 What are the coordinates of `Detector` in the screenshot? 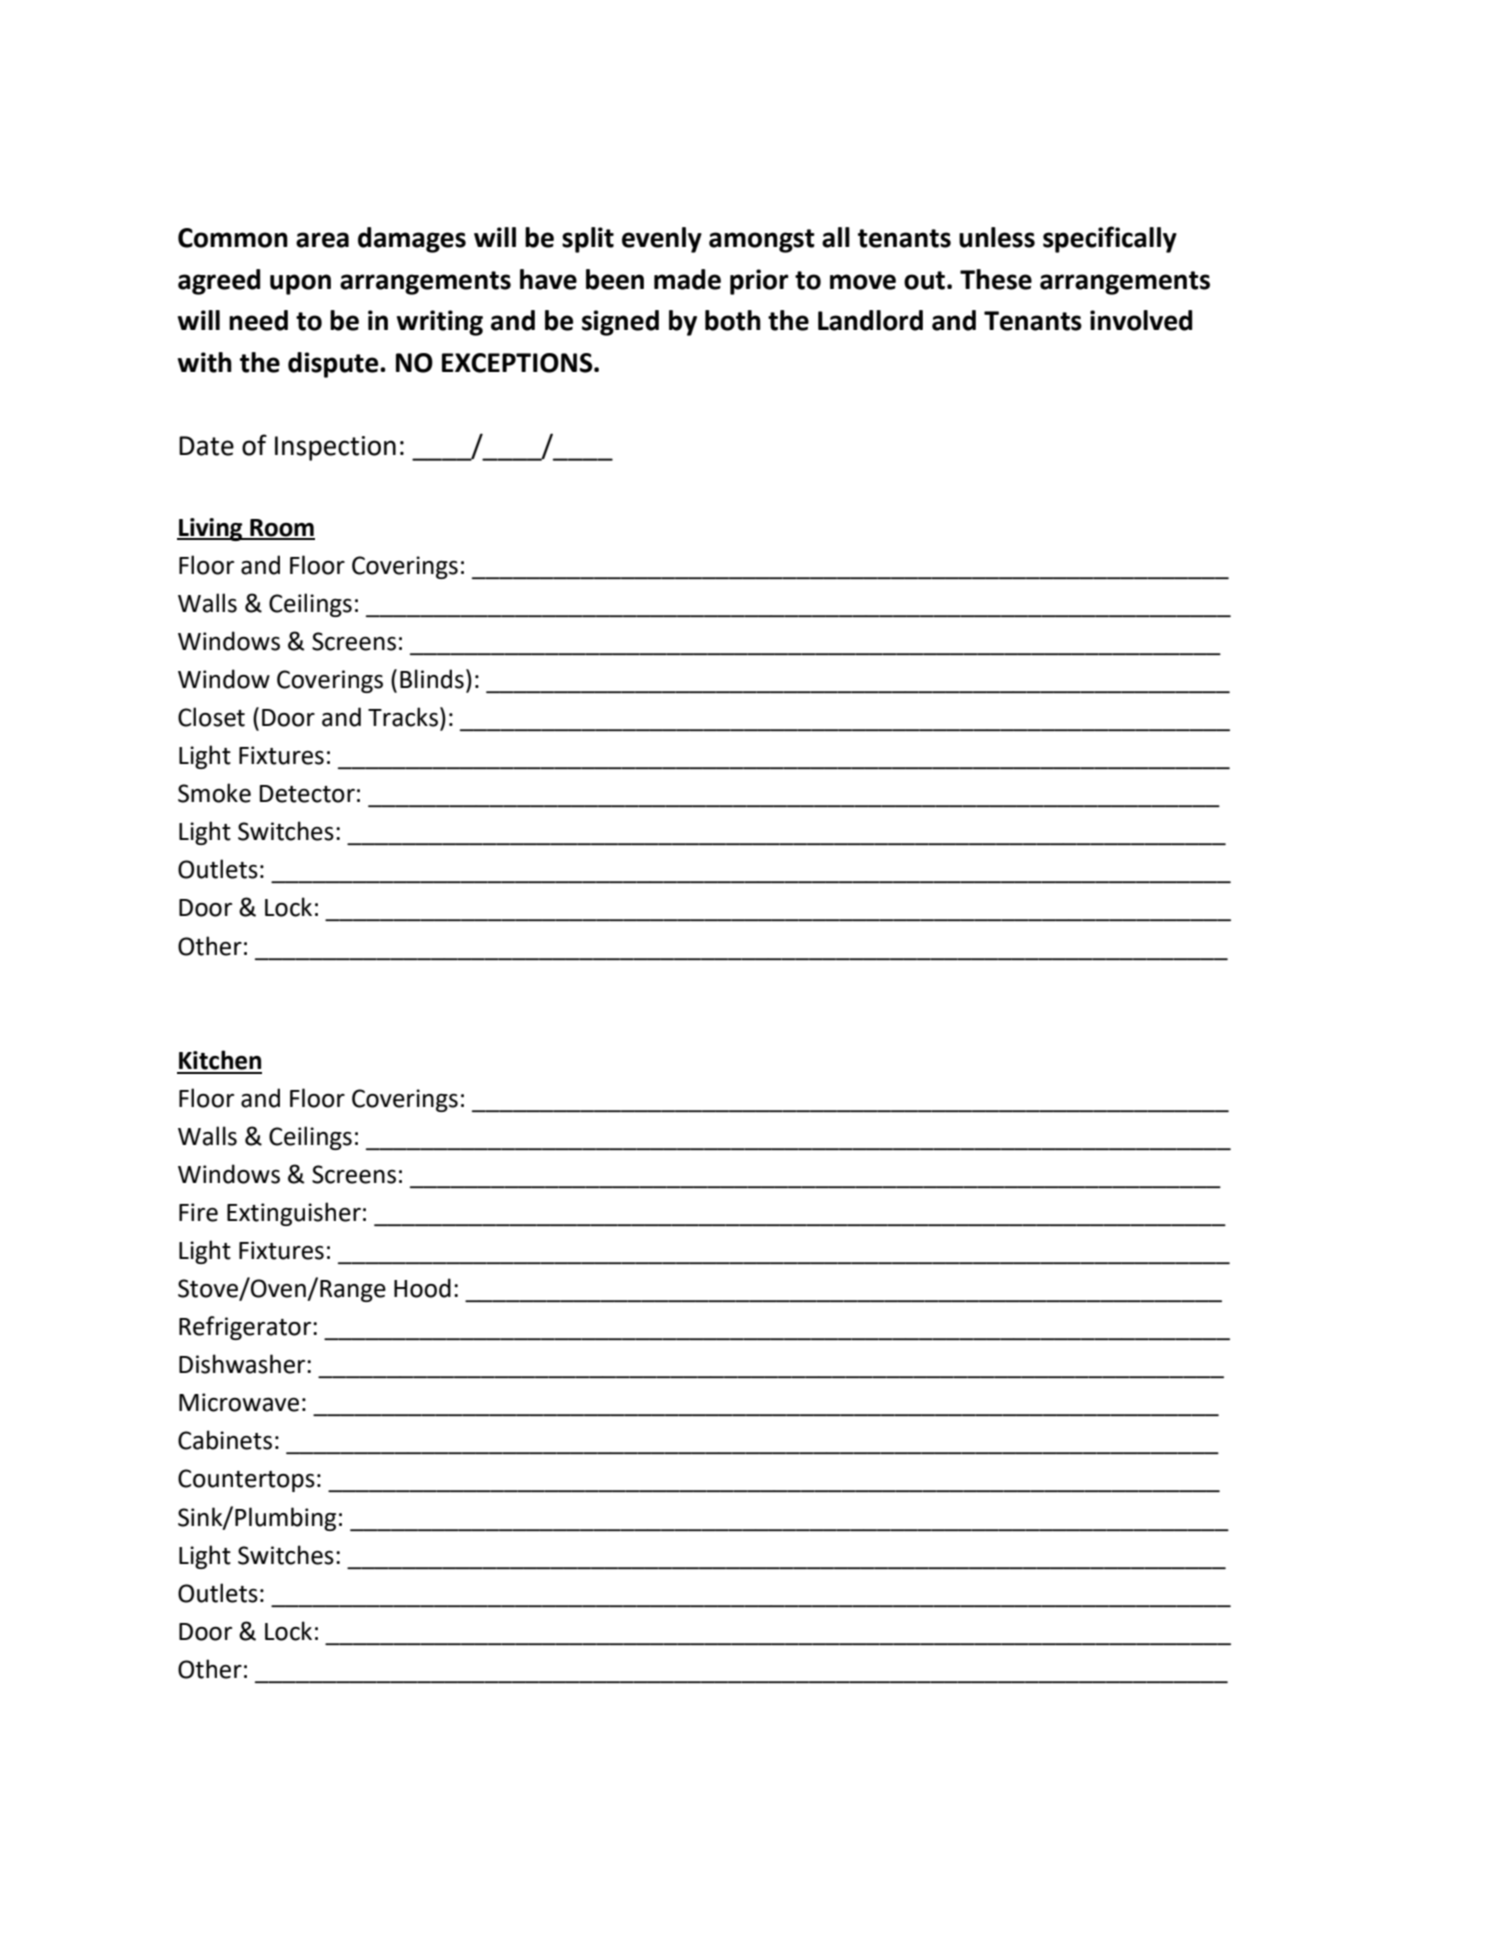 It's located at (307, 794).
